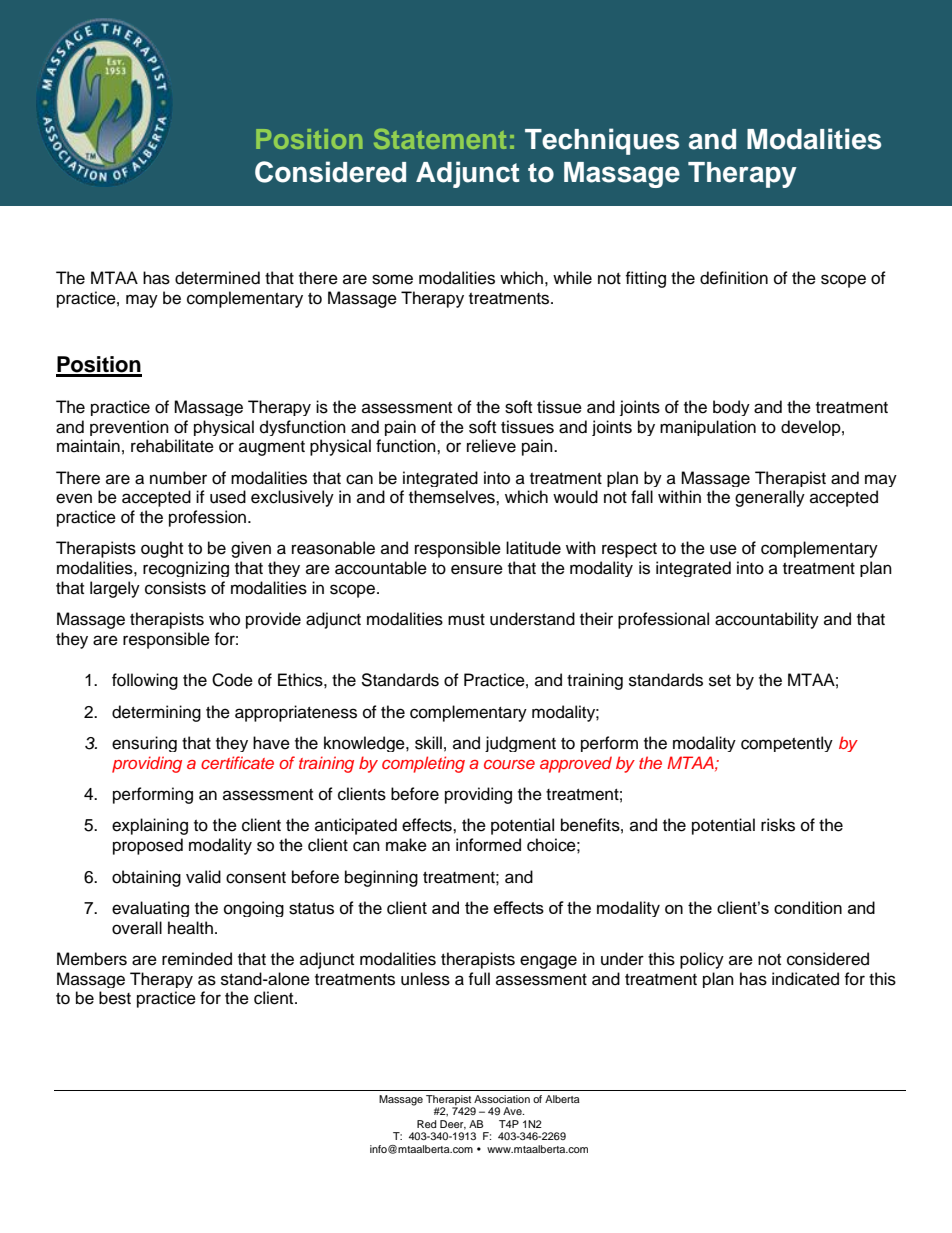 The height and width of the document is (1233, 952). I want to click on condition, so click(808, 907).
